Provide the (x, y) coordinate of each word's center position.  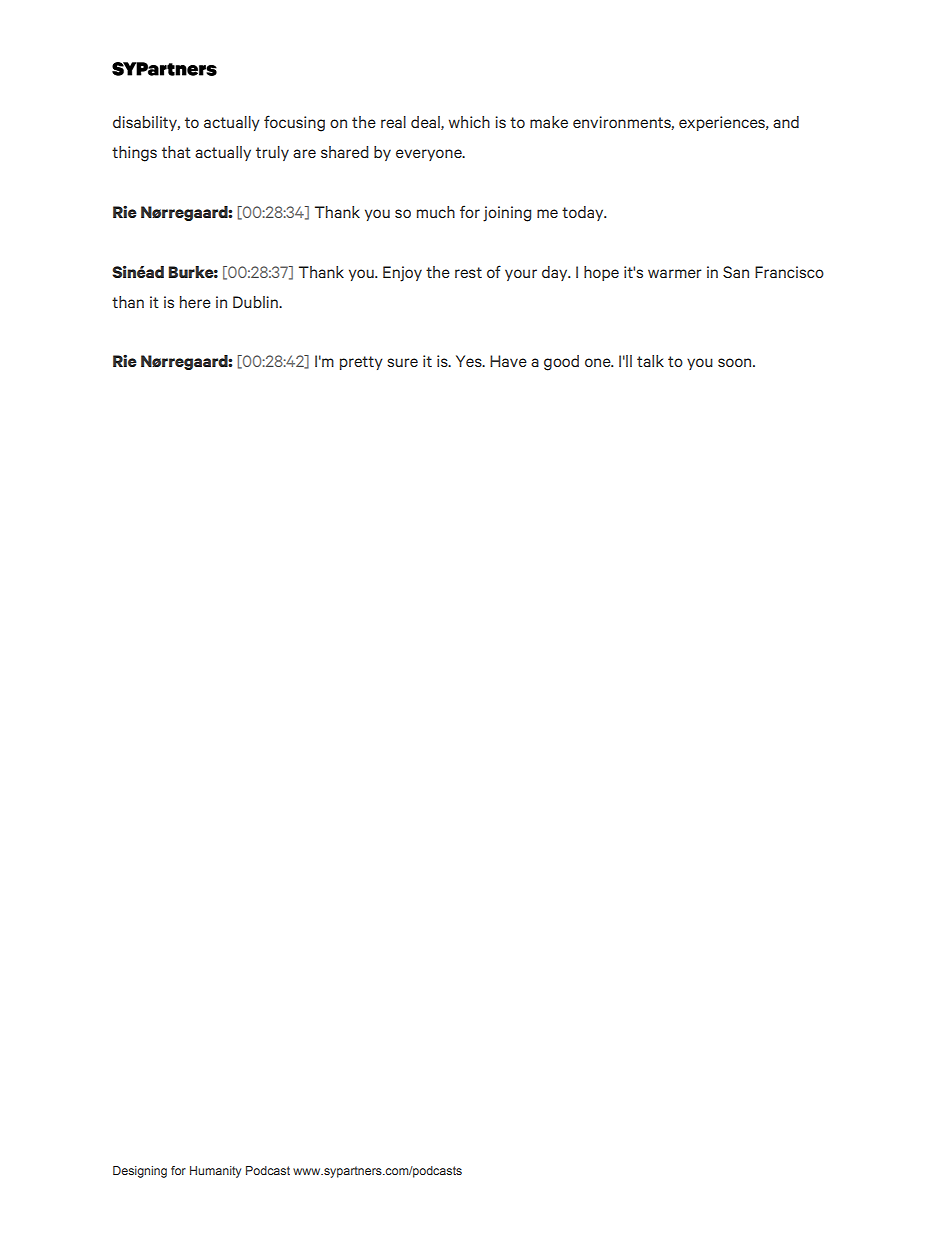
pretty (361, 363)
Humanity (215, 1172)
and (786, 122)
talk (650, 361)
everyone (430, 155)
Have (508, 361)
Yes (470, 361)
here (195, 302)
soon (736, 362)
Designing (140, 1172)
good (561, 363)
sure (402, 362)
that (176, 152)
